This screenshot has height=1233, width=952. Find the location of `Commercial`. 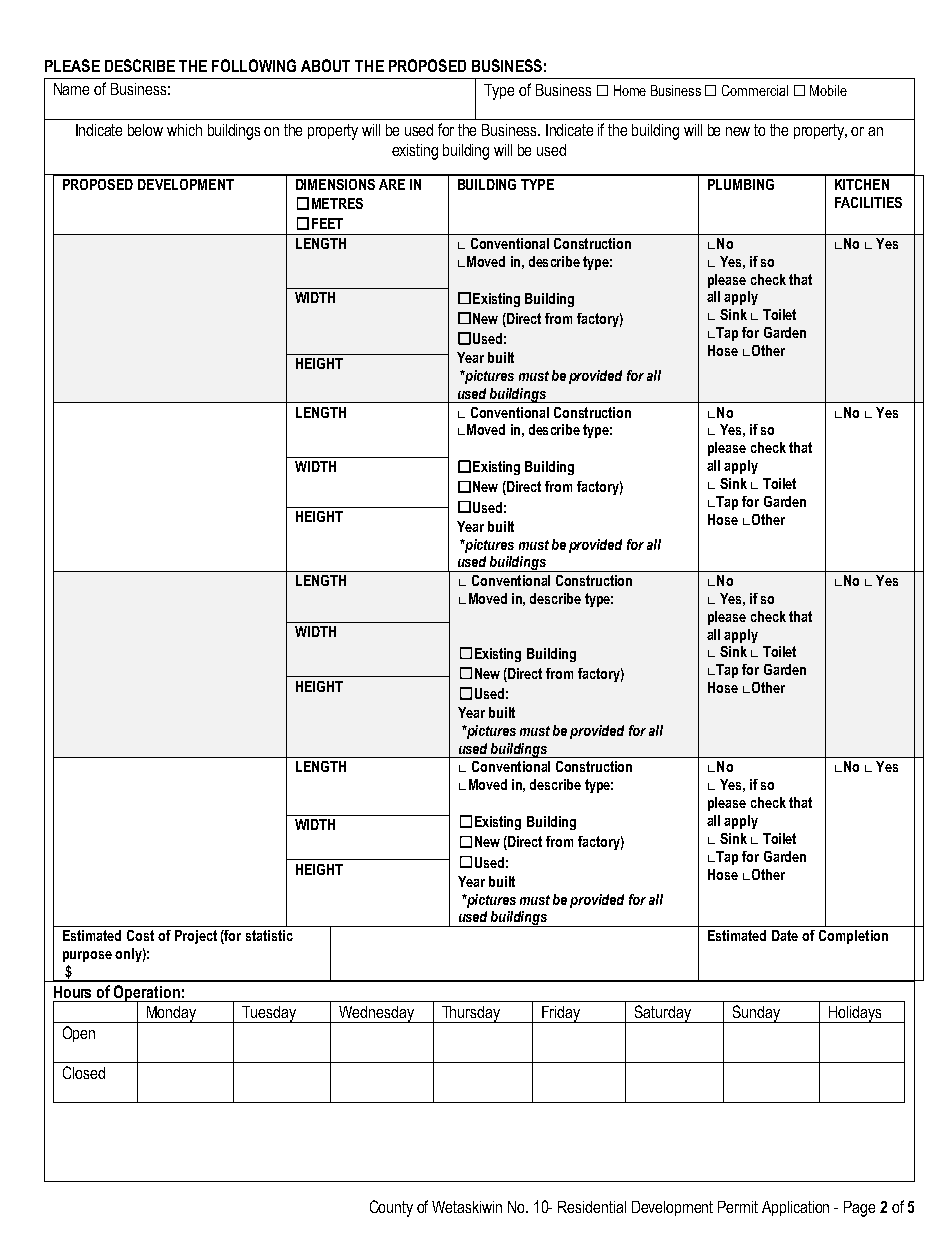

Commercial is located at coordinates (755, 90).
